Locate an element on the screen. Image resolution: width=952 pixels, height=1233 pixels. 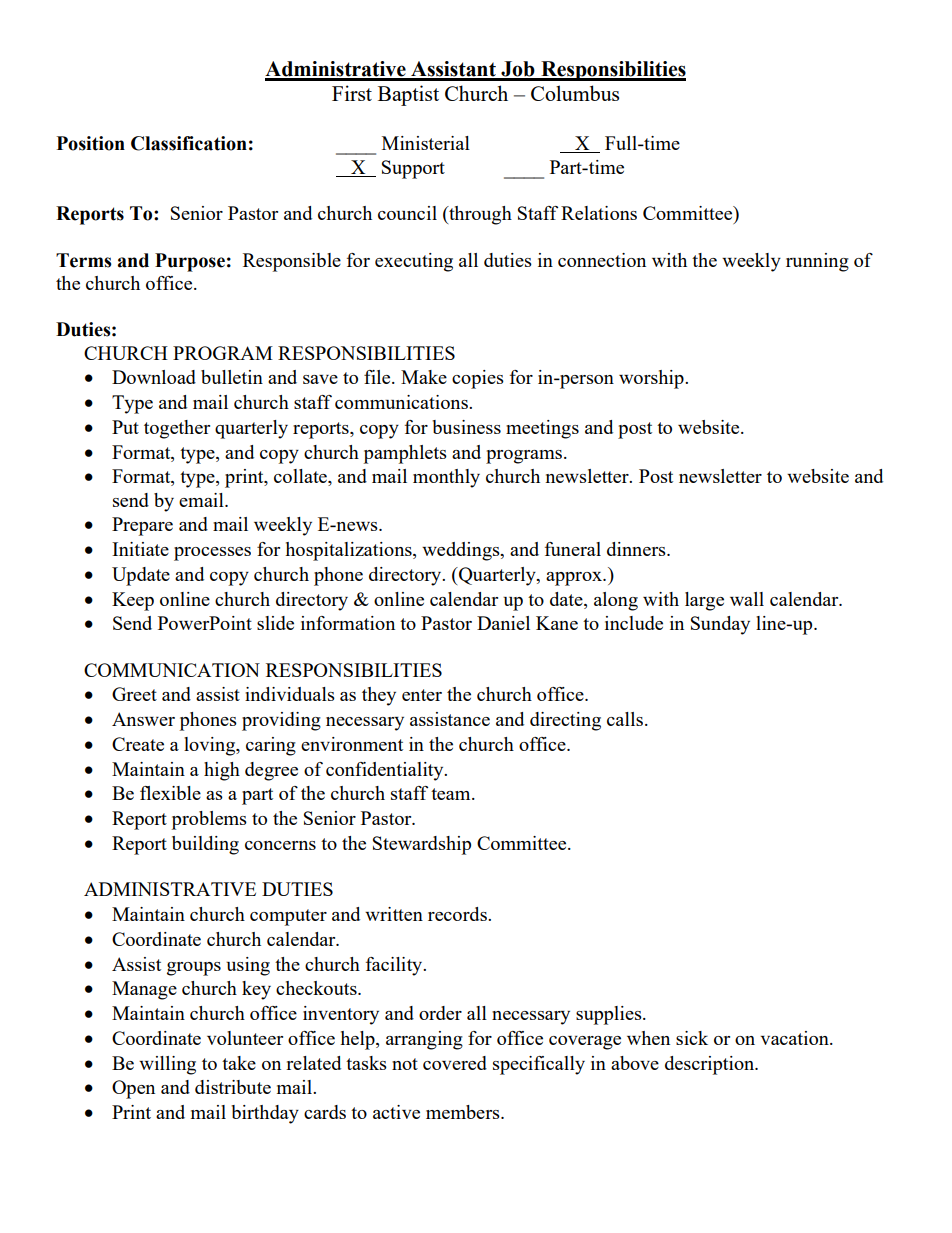
Classification is located at coordinates (189, 143).
